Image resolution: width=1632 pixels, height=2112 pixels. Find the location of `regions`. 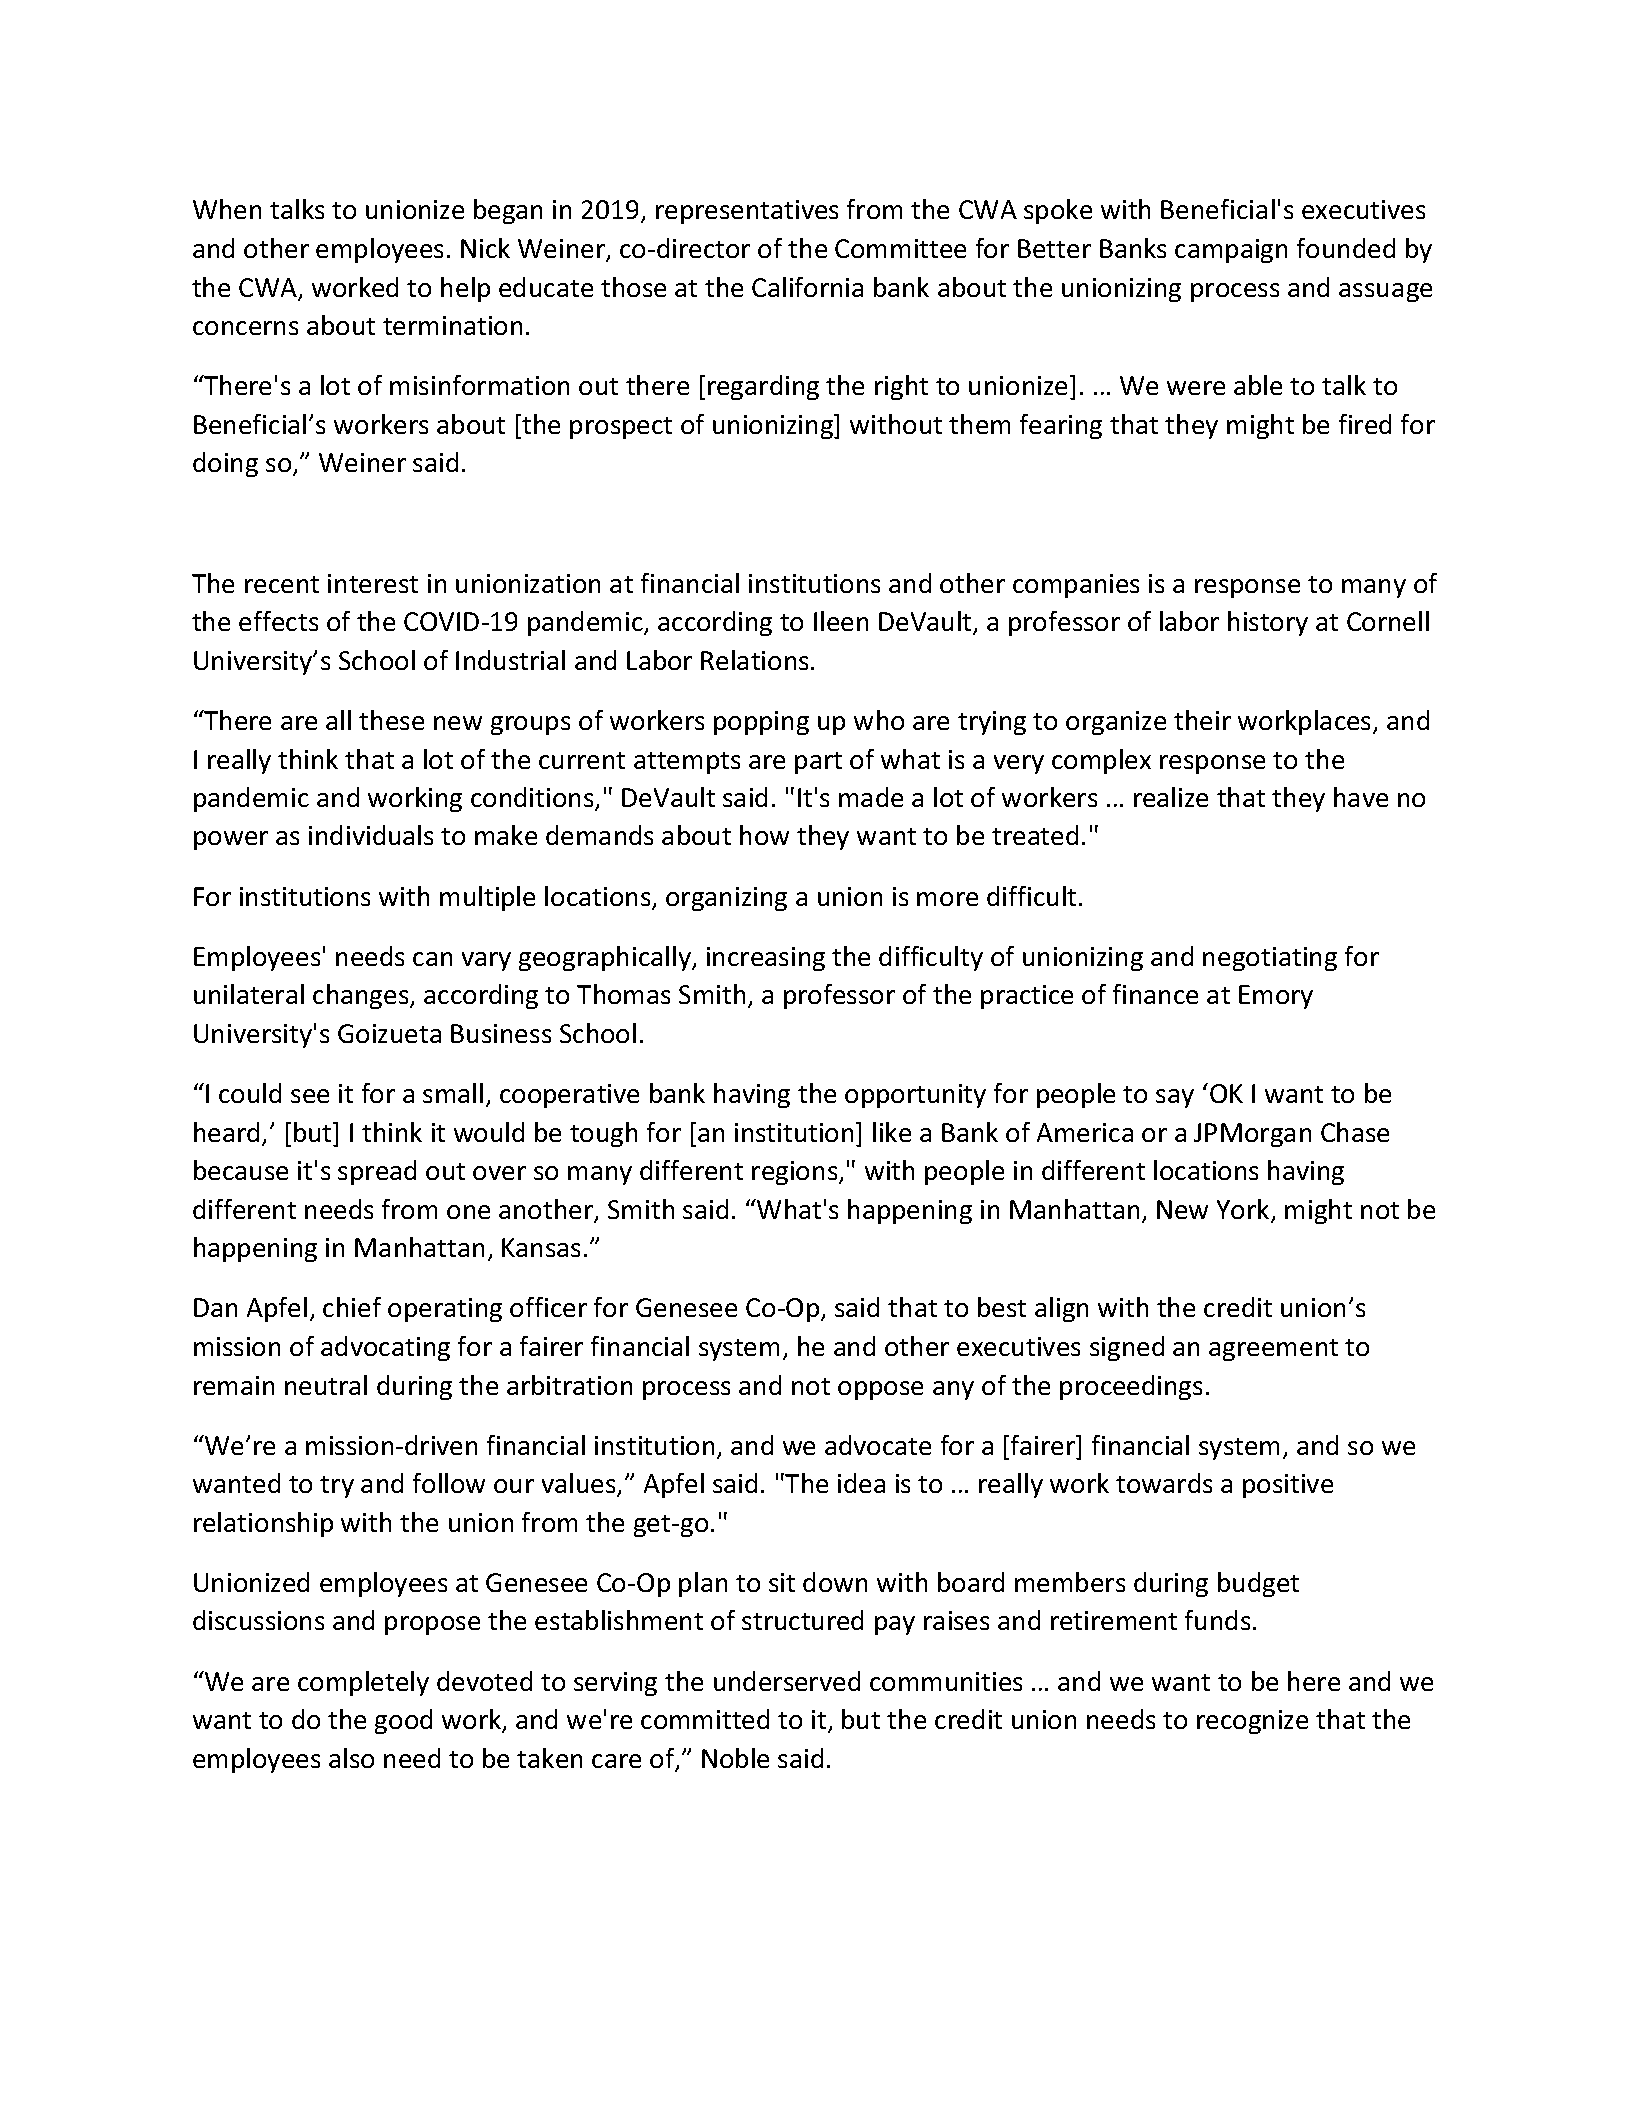

regions is located at coordinates (796, 1173).
